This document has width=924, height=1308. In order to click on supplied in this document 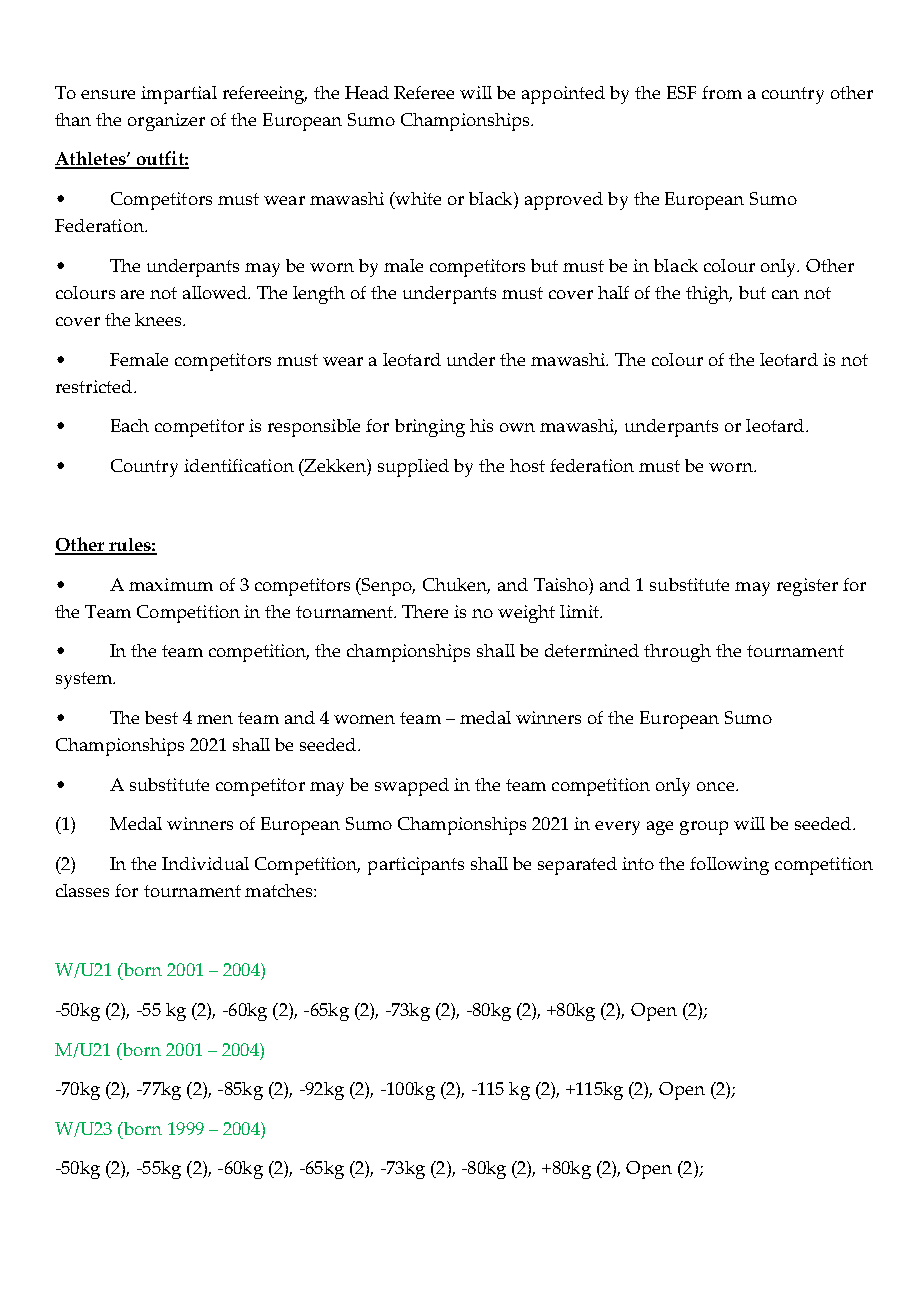, I will do `click(413, 468)`.
